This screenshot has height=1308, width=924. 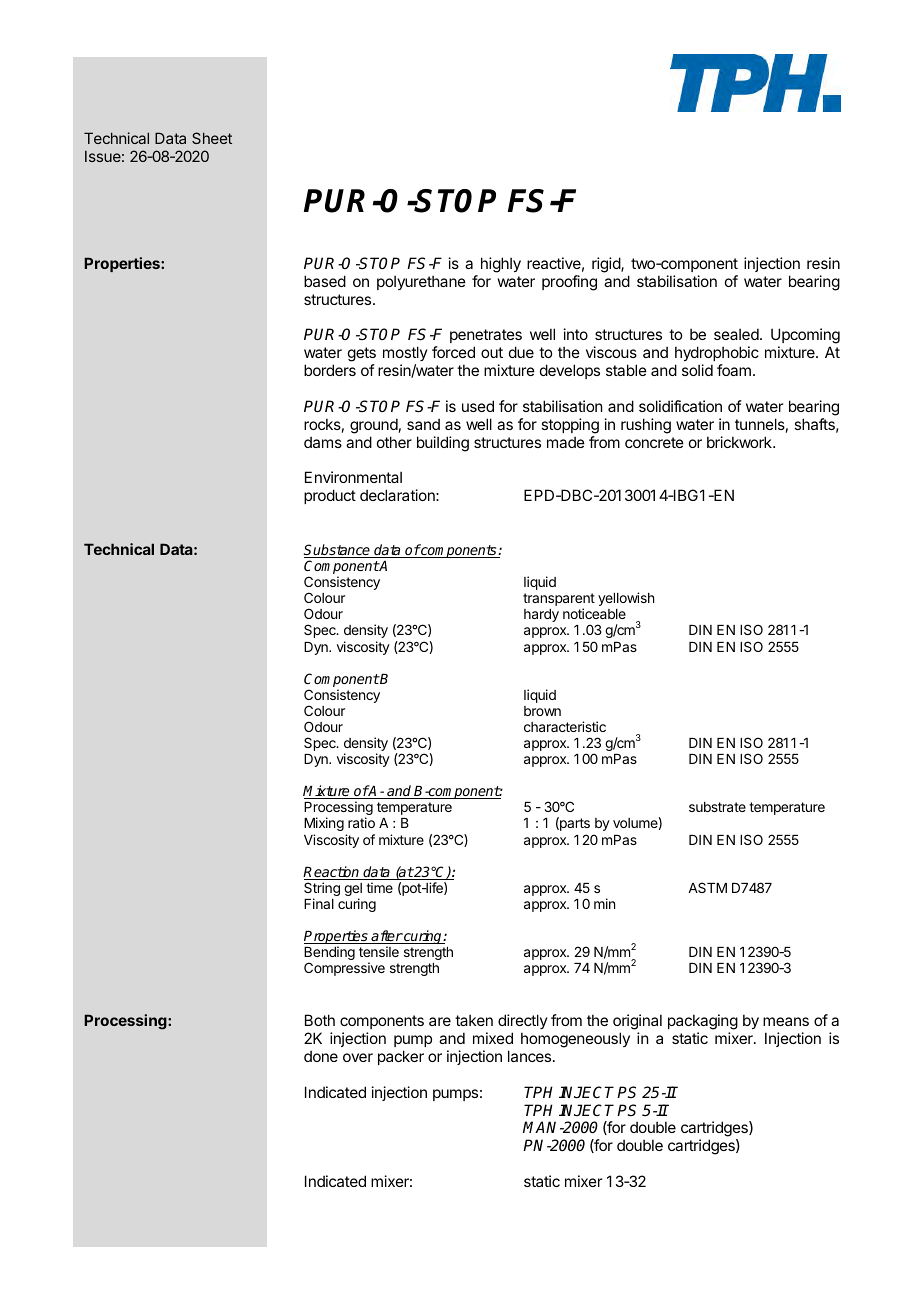 I want to click on Substance, so click(x=338, y=551).
